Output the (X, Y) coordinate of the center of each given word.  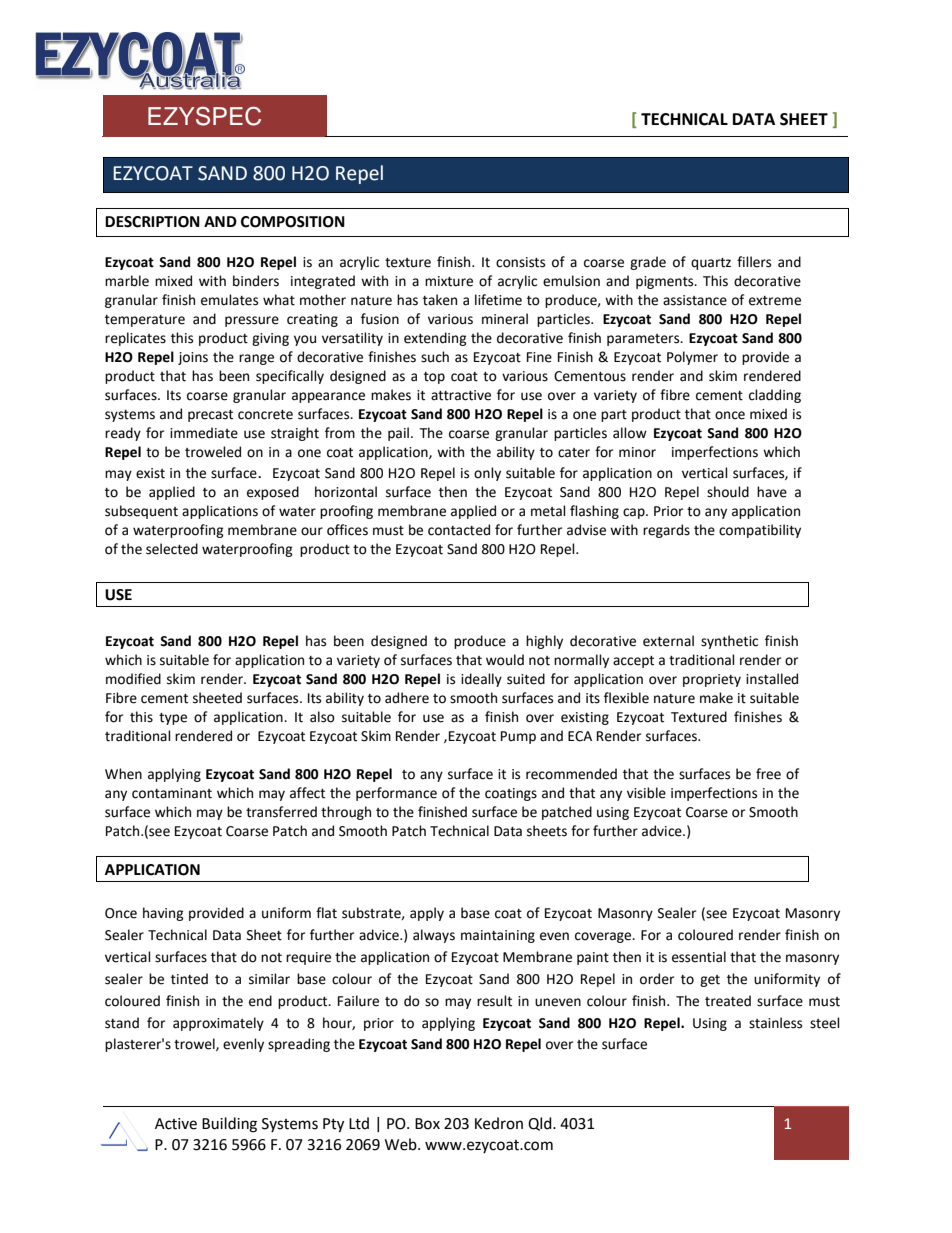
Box (427, 1124)
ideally (481, 680)
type (173, 719)
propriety (712, 680)
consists (520, 262)
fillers (754, 262)
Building (229, 1125)
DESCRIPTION (152, 222)
